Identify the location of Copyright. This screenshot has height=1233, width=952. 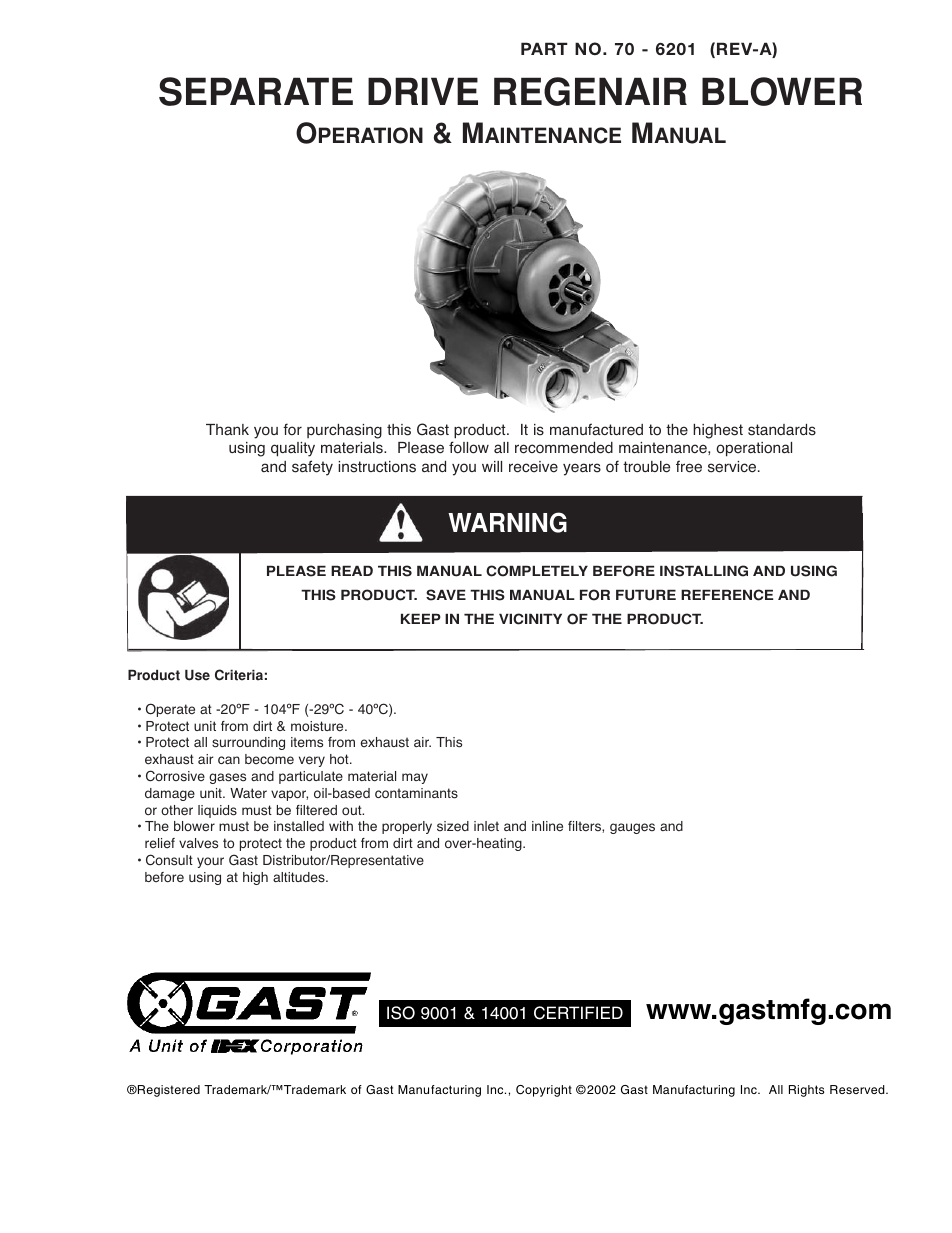
(544, 1091).
